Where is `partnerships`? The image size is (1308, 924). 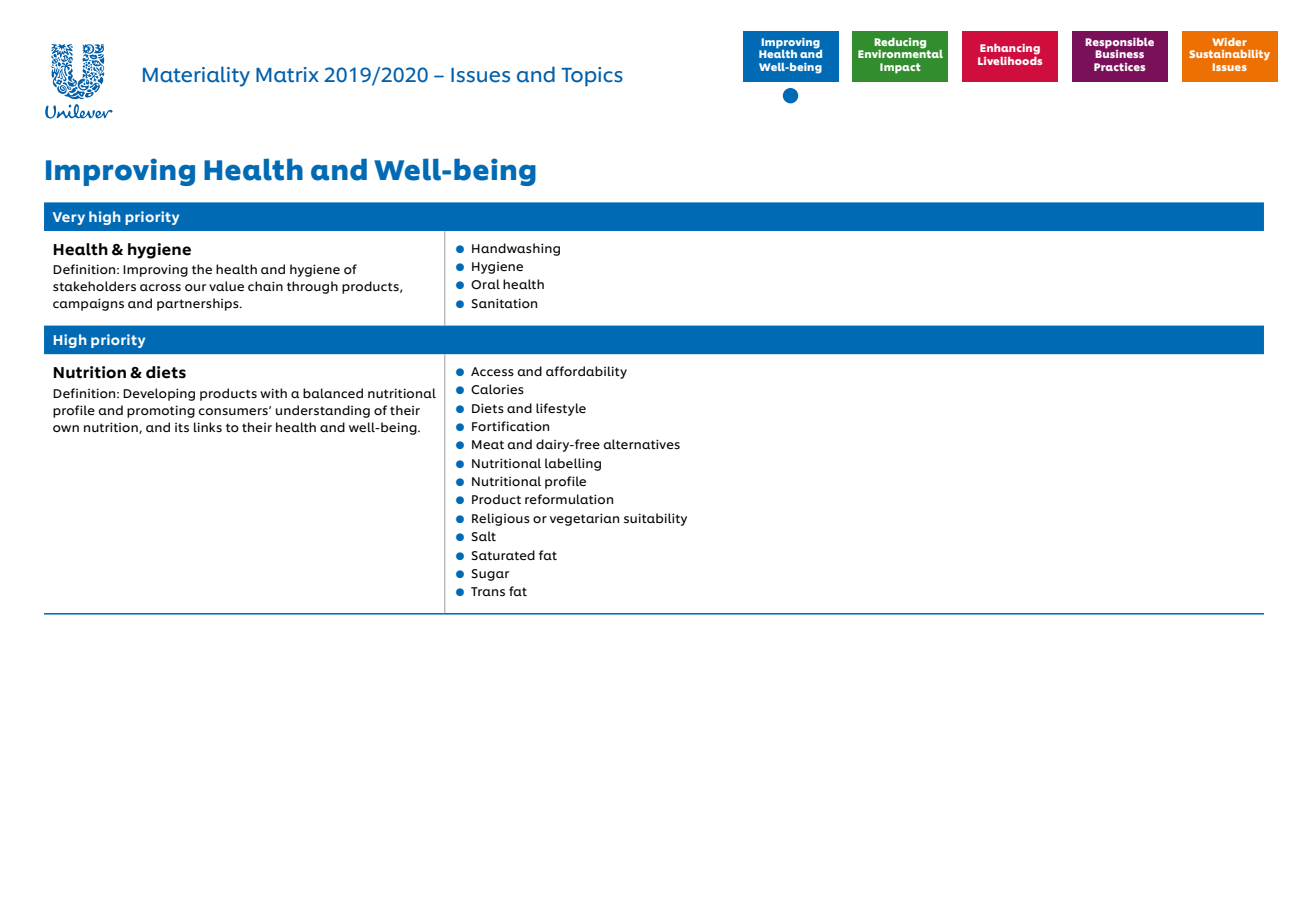
partnerships is located at coordinates (199, 304).
